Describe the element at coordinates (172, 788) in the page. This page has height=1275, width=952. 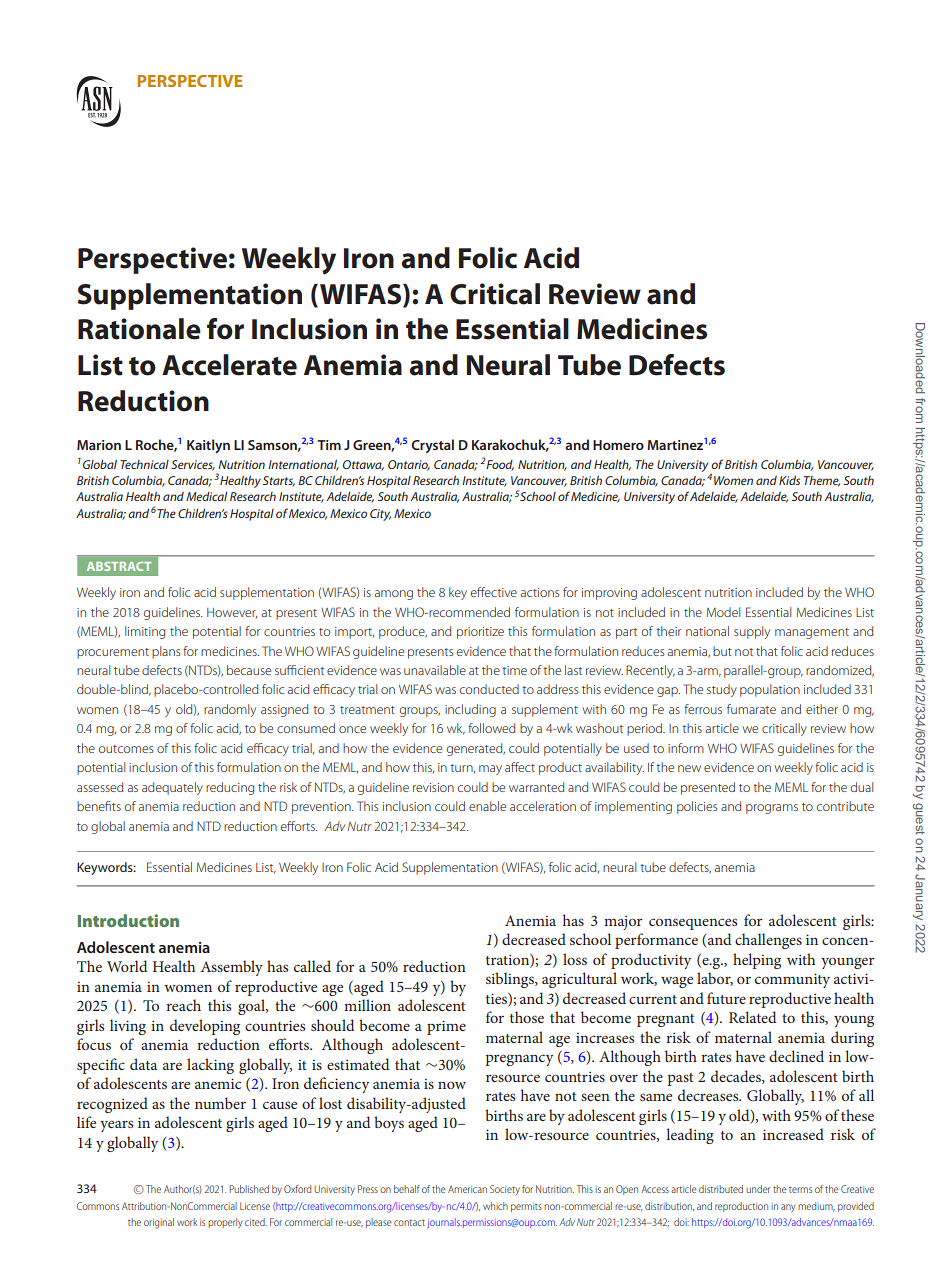
I see `adequately` at that location.
